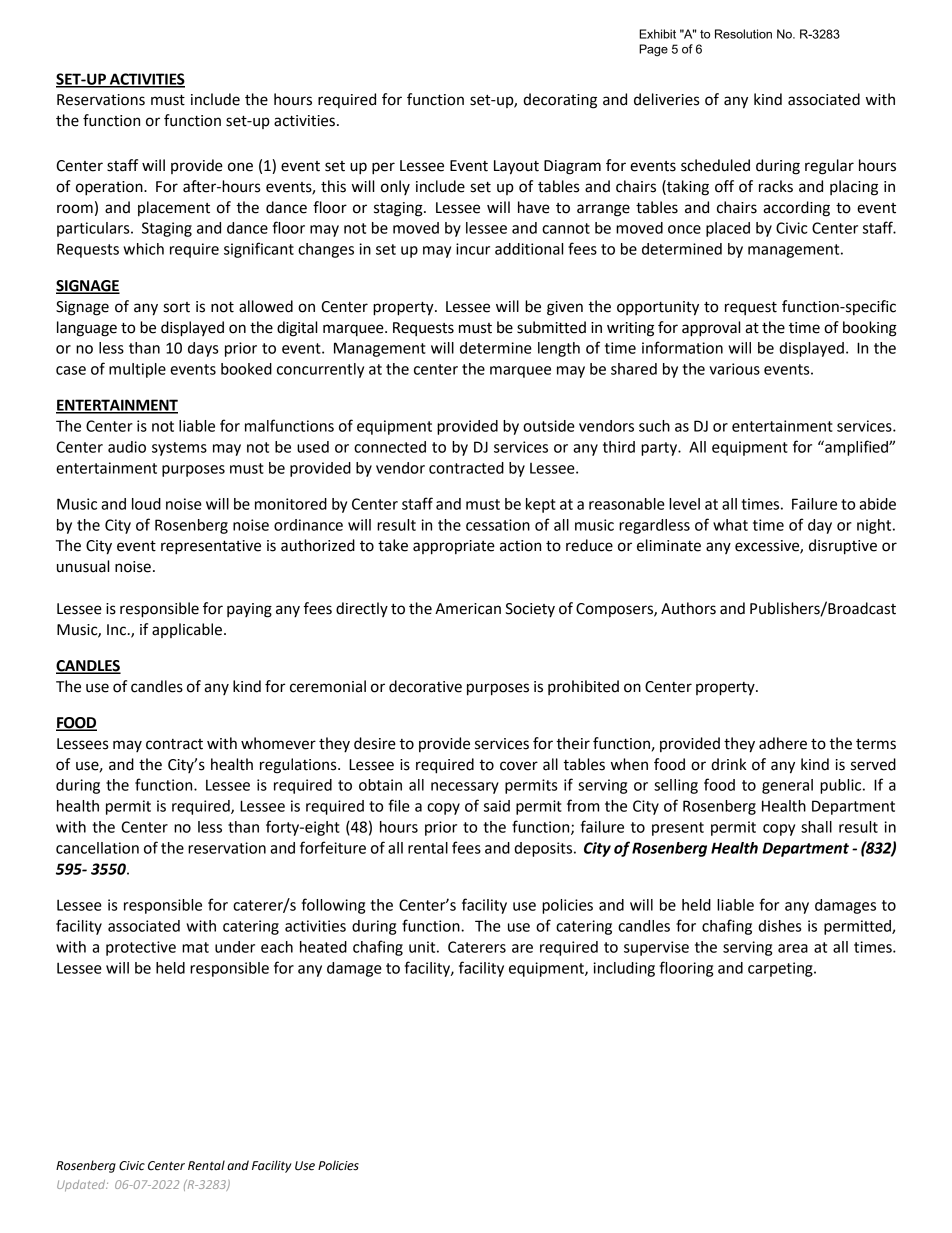 The height and width of the screenshot is (1233, 952). Describe the element at coordinates (787, 786) in the screenshot. I see `general` at that location.
